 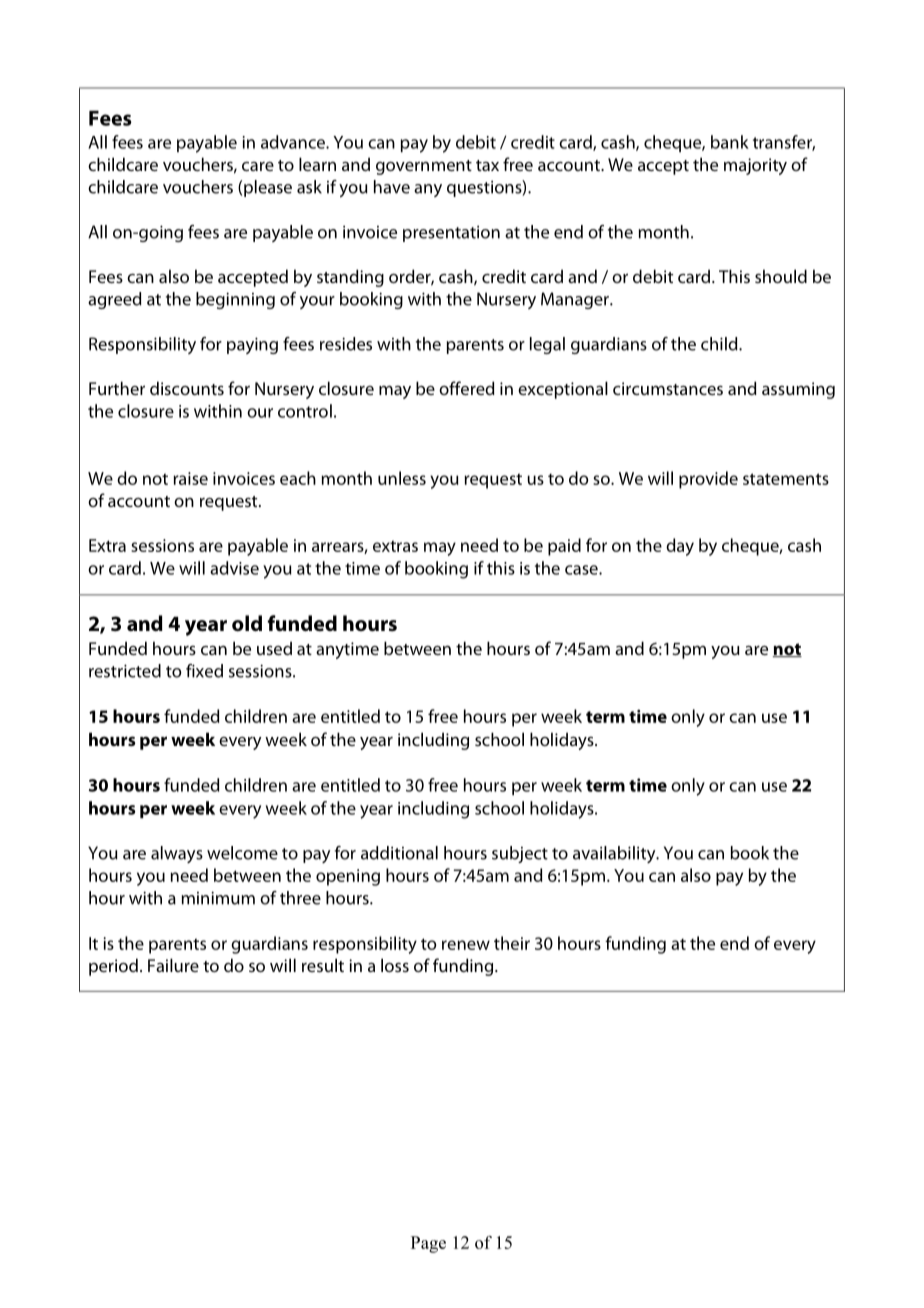 What do you see at coordinates (274, 648) in the page?
I see `used` at bounding box center [274, 648].
